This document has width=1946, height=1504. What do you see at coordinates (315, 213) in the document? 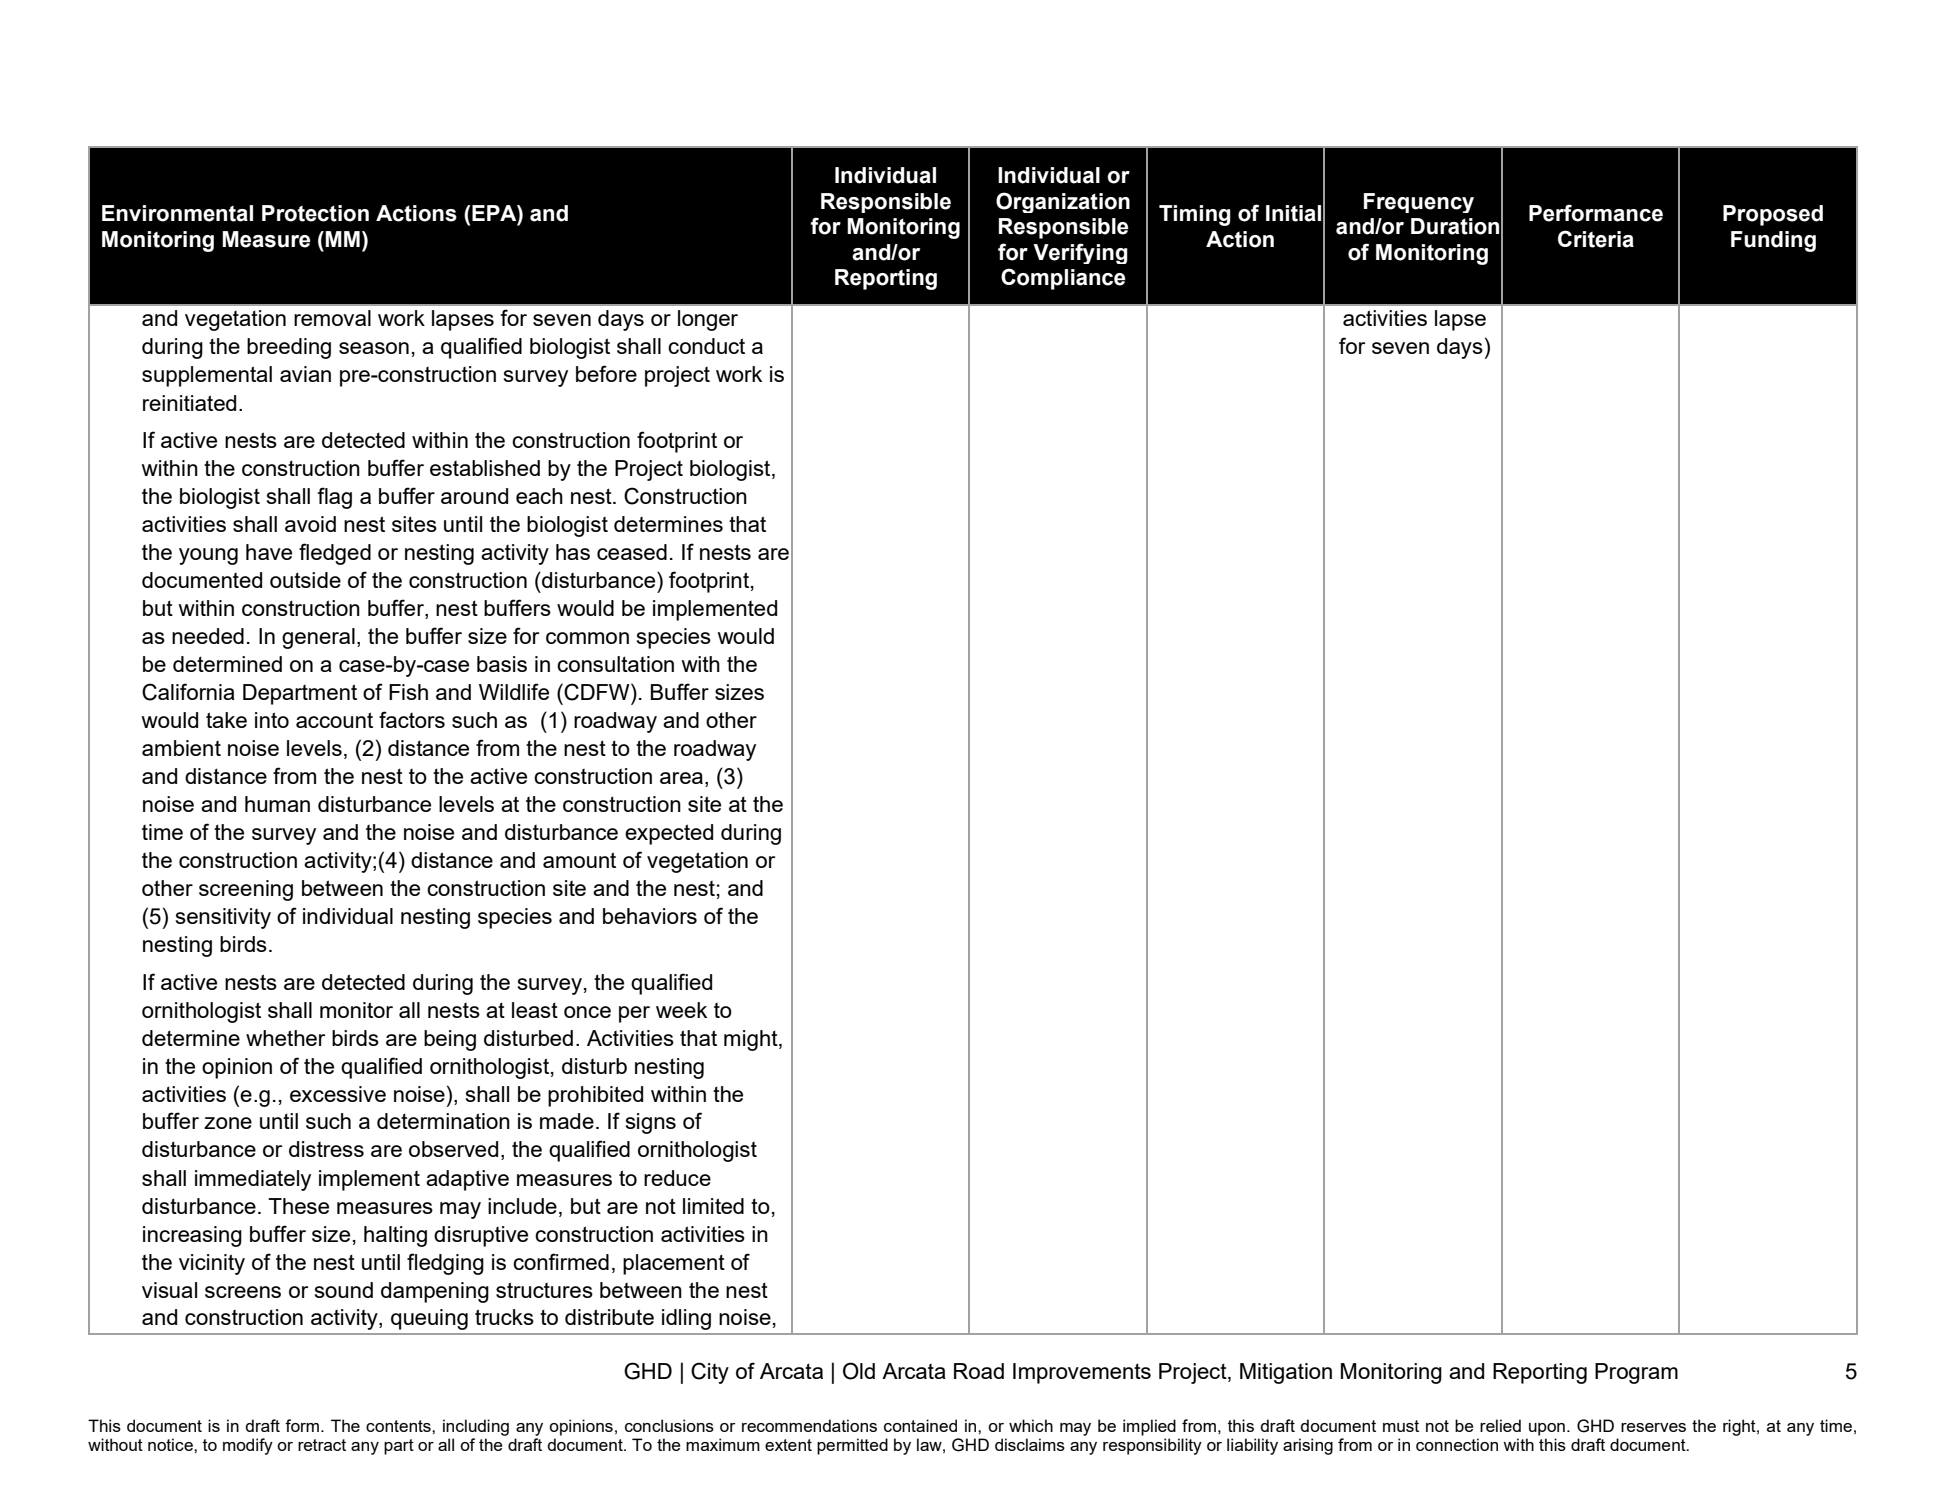
I see `Protection` at bounding box center [315, 213].
